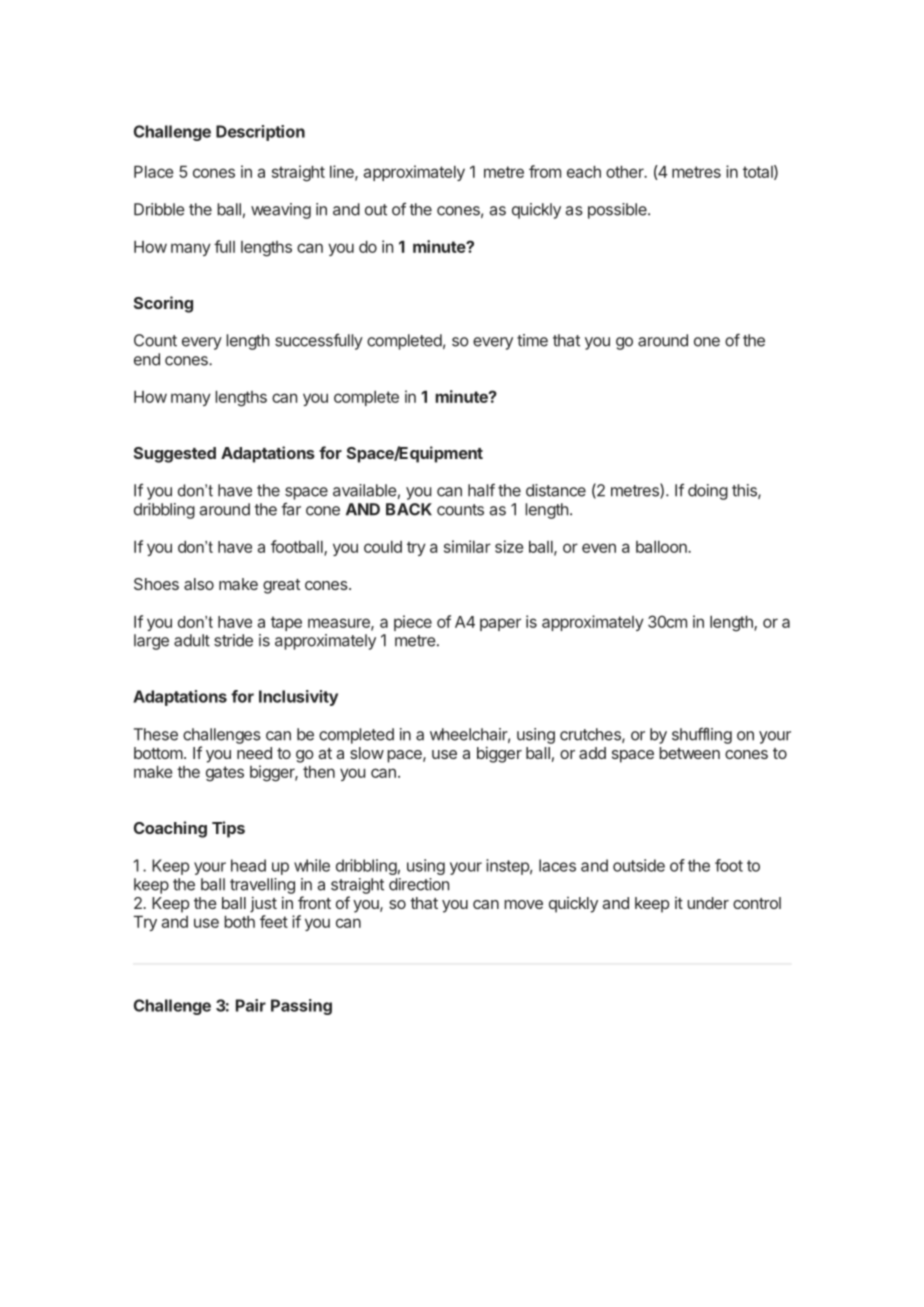 Image resolution: width=924 pixels, height=1307 pixels. I want to click on other, so click(626, 172).
